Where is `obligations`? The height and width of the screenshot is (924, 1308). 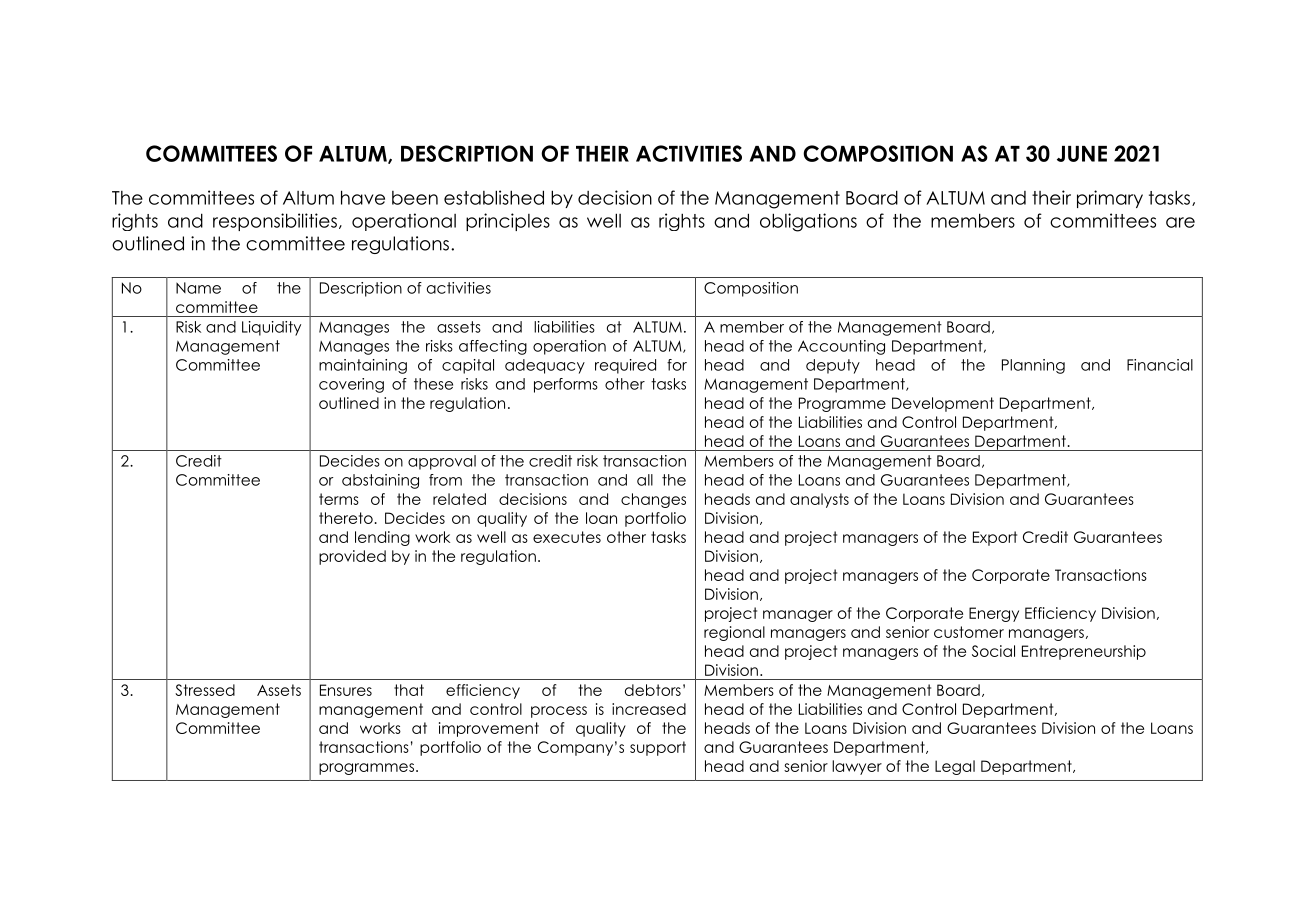 obligations is located at coordinates (808, 222).
